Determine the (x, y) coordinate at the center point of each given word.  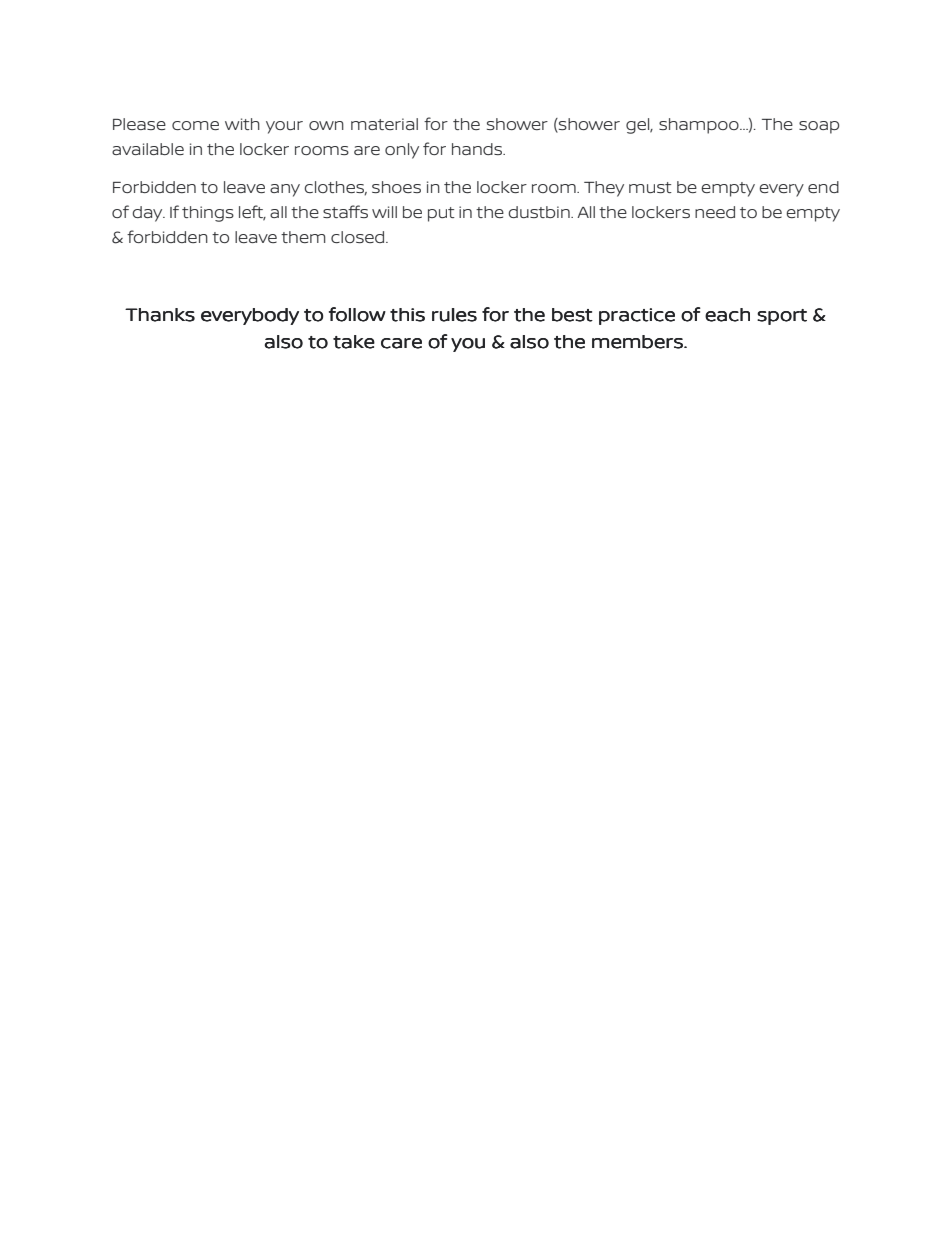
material (384, 124)
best (572, 315)
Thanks (160, 315)
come (195, 125)
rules (454, 315)
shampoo (700, 126)
